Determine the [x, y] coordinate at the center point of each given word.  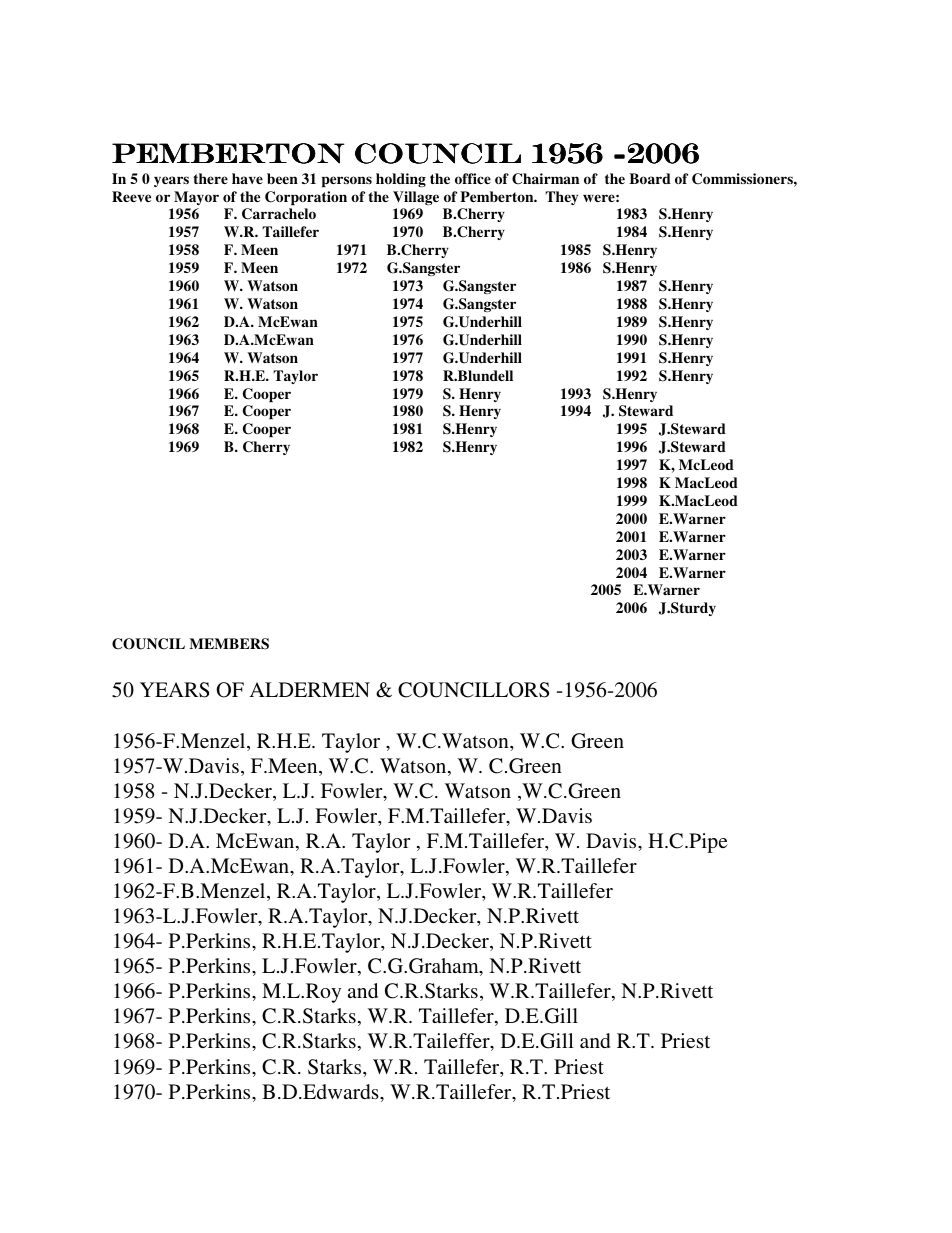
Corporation [306, 198]
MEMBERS [229, 644]
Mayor [196, 198]
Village [416, 198]
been [282, 178]
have [247, 178]
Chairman [545, 179]
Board [650, 178]
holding [401, 180]
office [473, 178]
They [561, 198]
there [210, 178]
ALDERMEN [309, 689]
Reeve [131, 196]
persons [347, 181]
